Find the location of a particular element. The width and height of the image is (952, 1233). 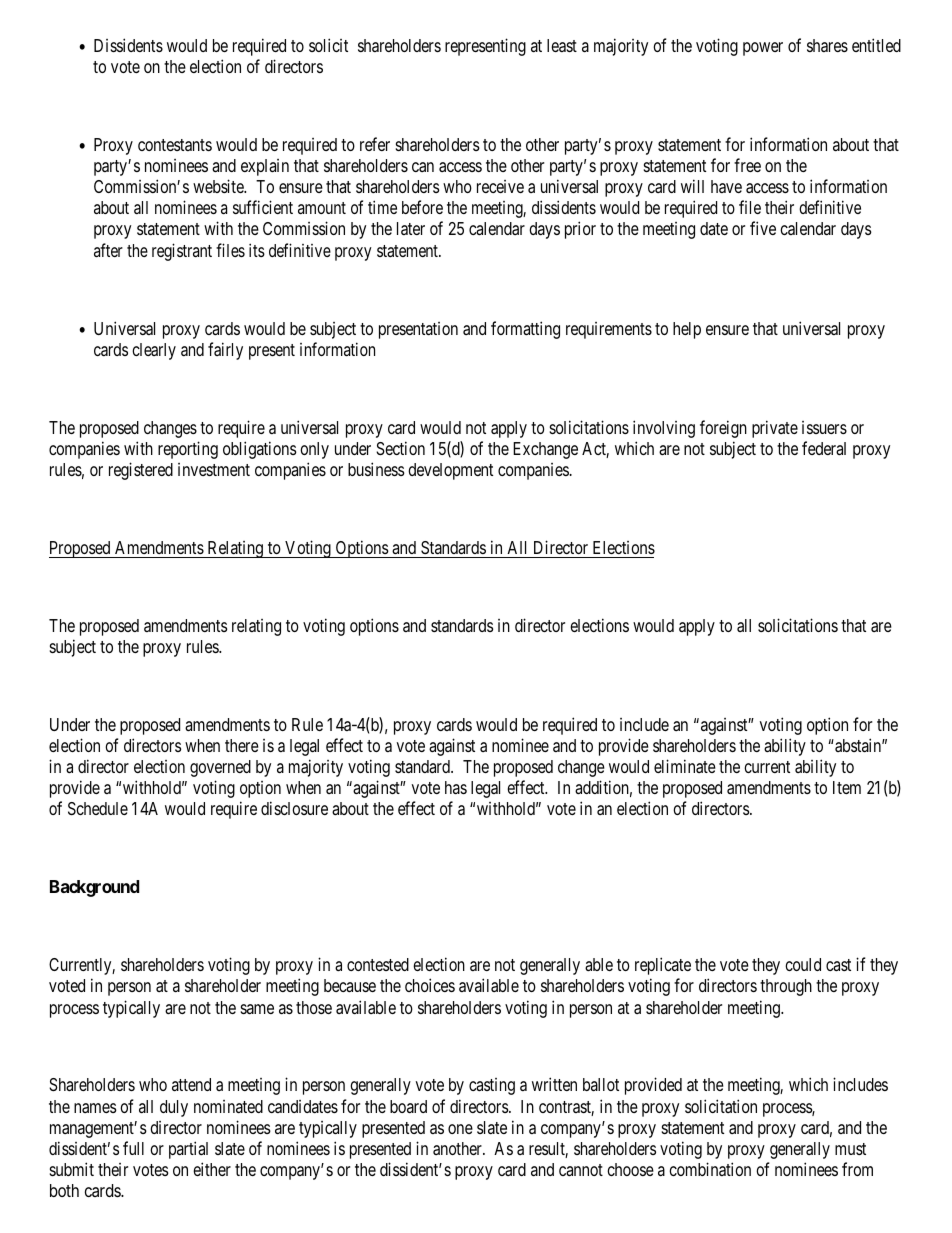

Item is located at coordinates (847, 787).
